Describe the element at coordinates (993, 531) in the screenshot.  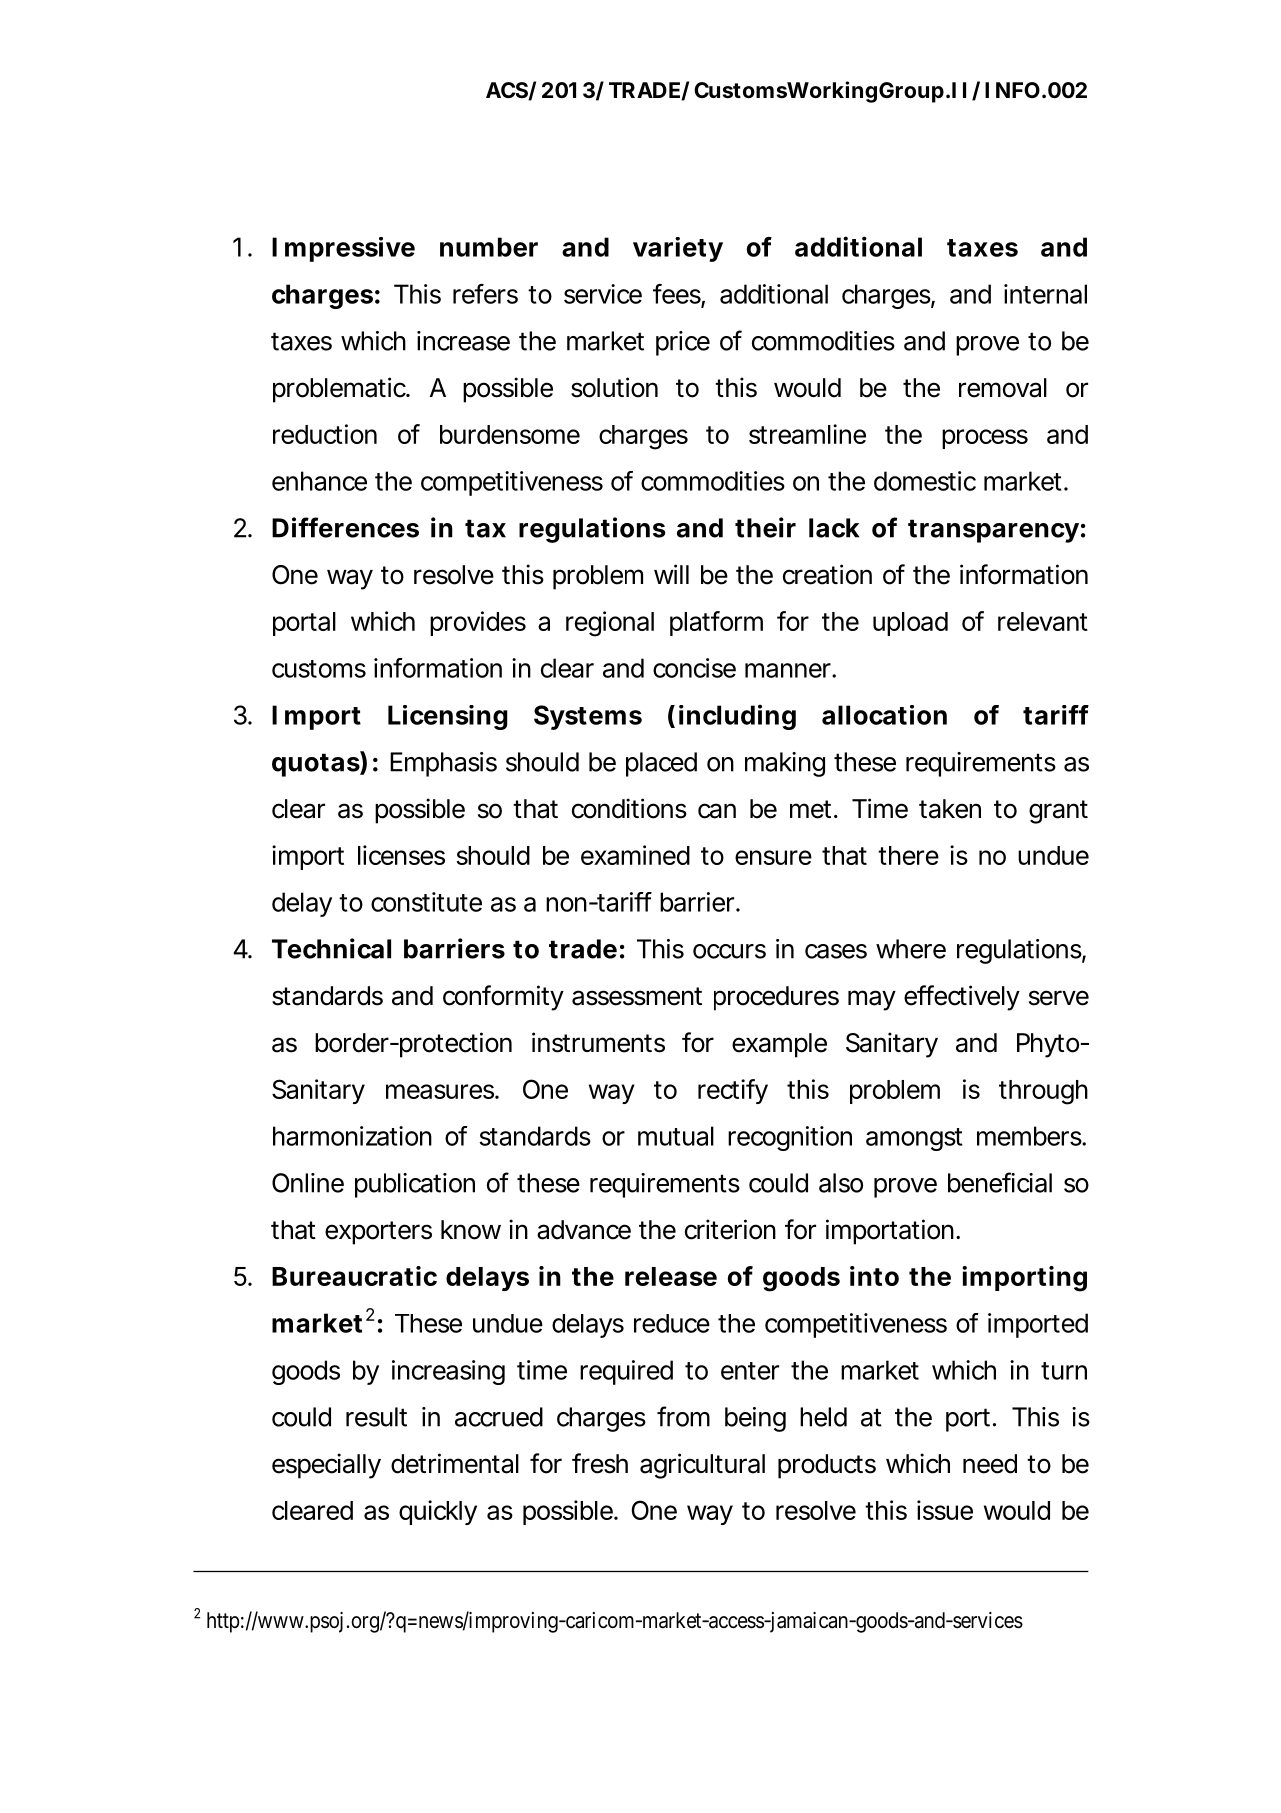
I see `transparency` at that location.
